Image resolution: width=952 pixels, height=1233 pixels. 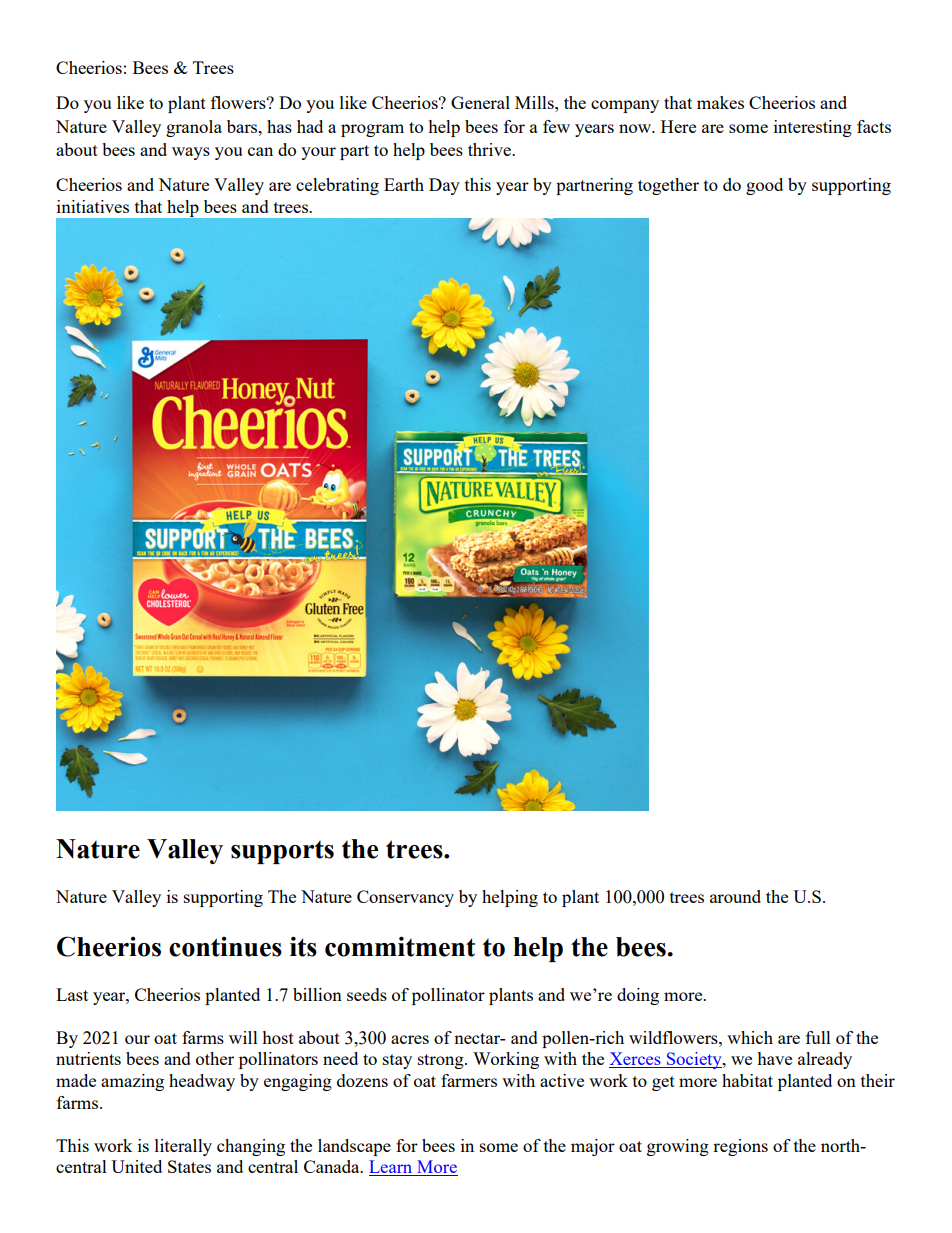 I want to click on thrive, so click(x=490, y=149).
